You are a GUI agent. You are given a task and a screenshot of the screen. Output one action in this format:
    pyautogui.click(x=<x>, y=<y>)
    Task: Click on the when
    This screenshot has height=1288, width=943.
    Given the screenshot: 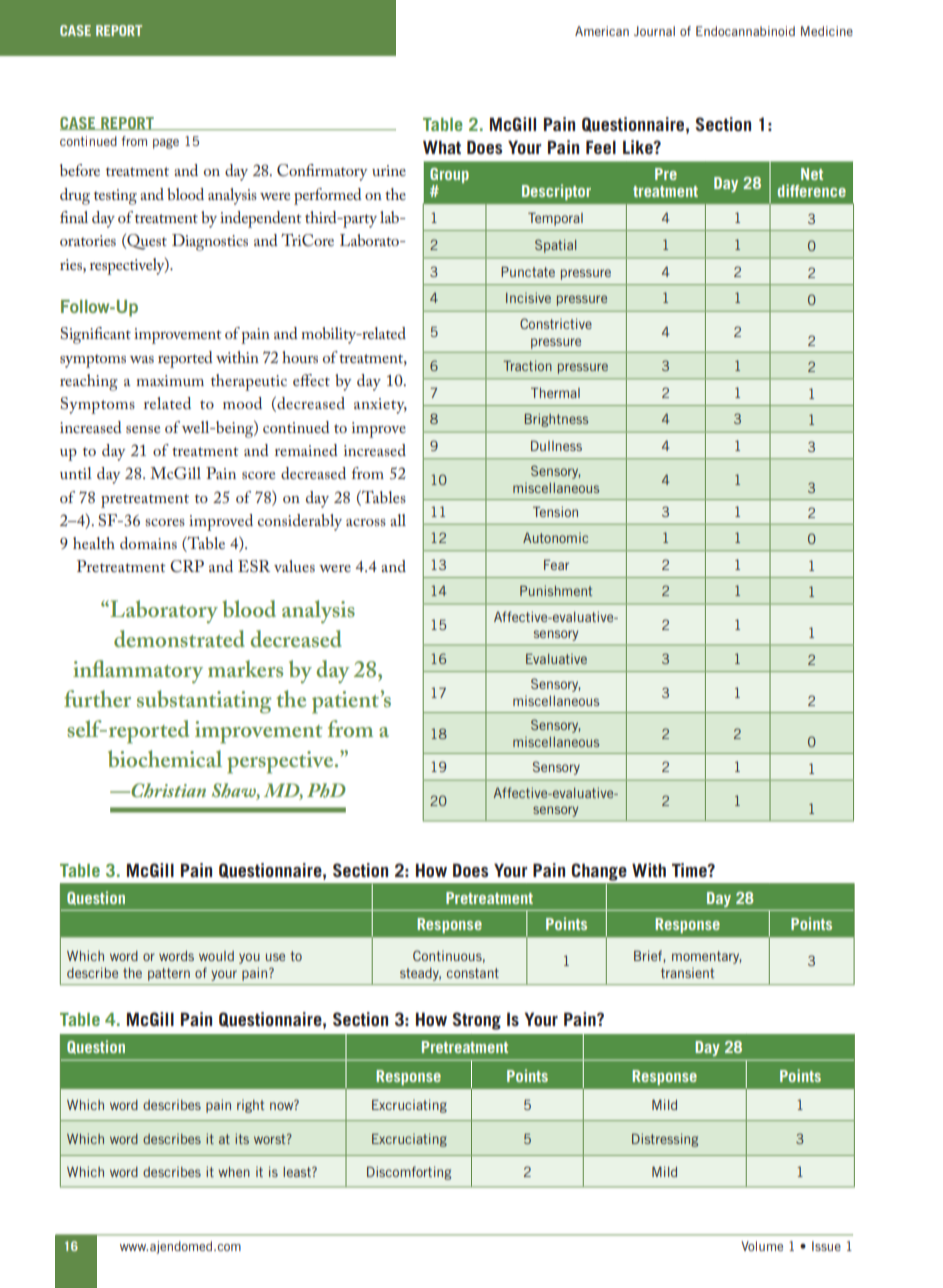 What is the action you would take?
    pyautogui.click(x=234, y=1172)
